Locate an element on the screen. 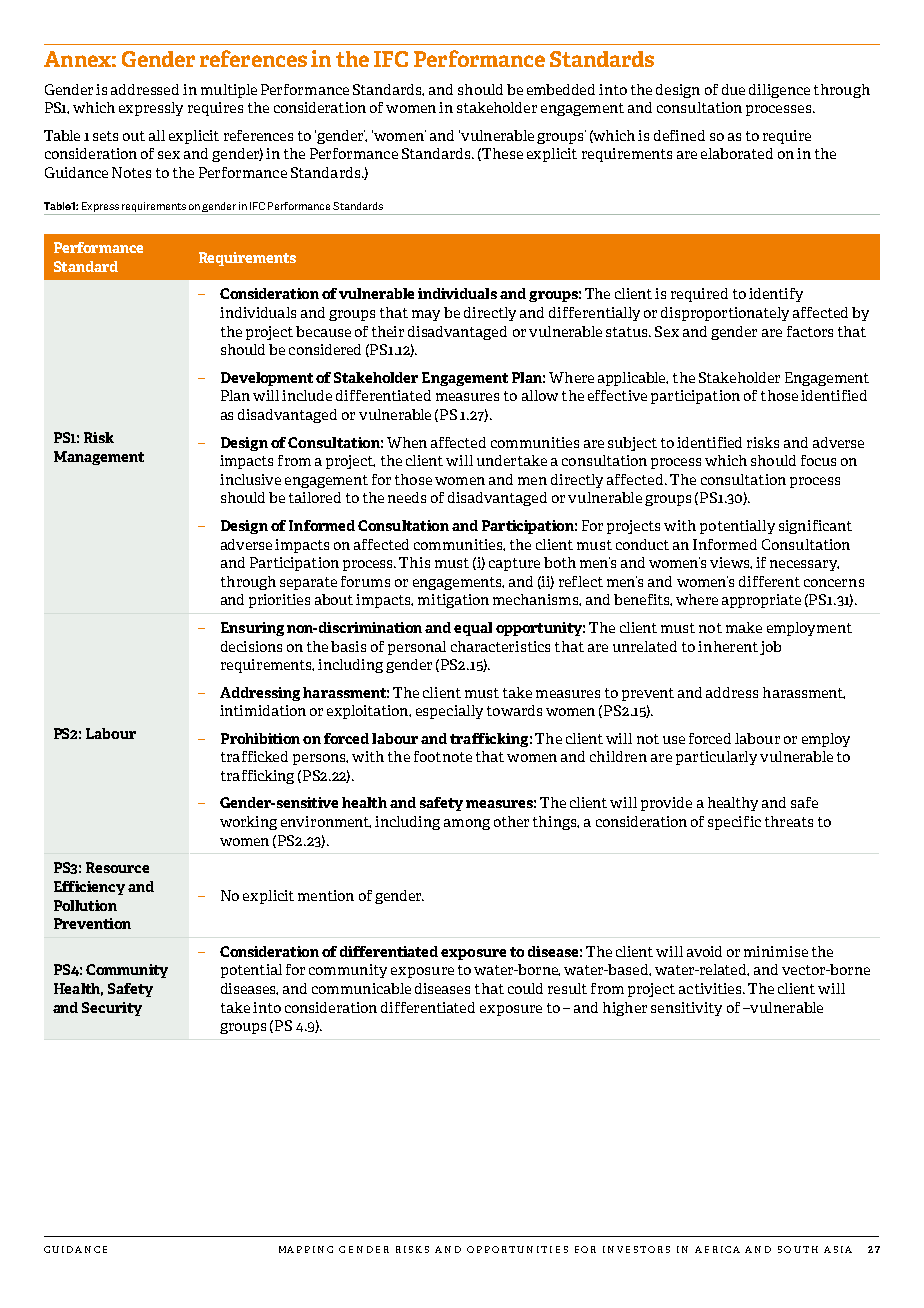 This screenshot has height=1308, width=924. MAPPING is located at coordinates (306, 1249).
